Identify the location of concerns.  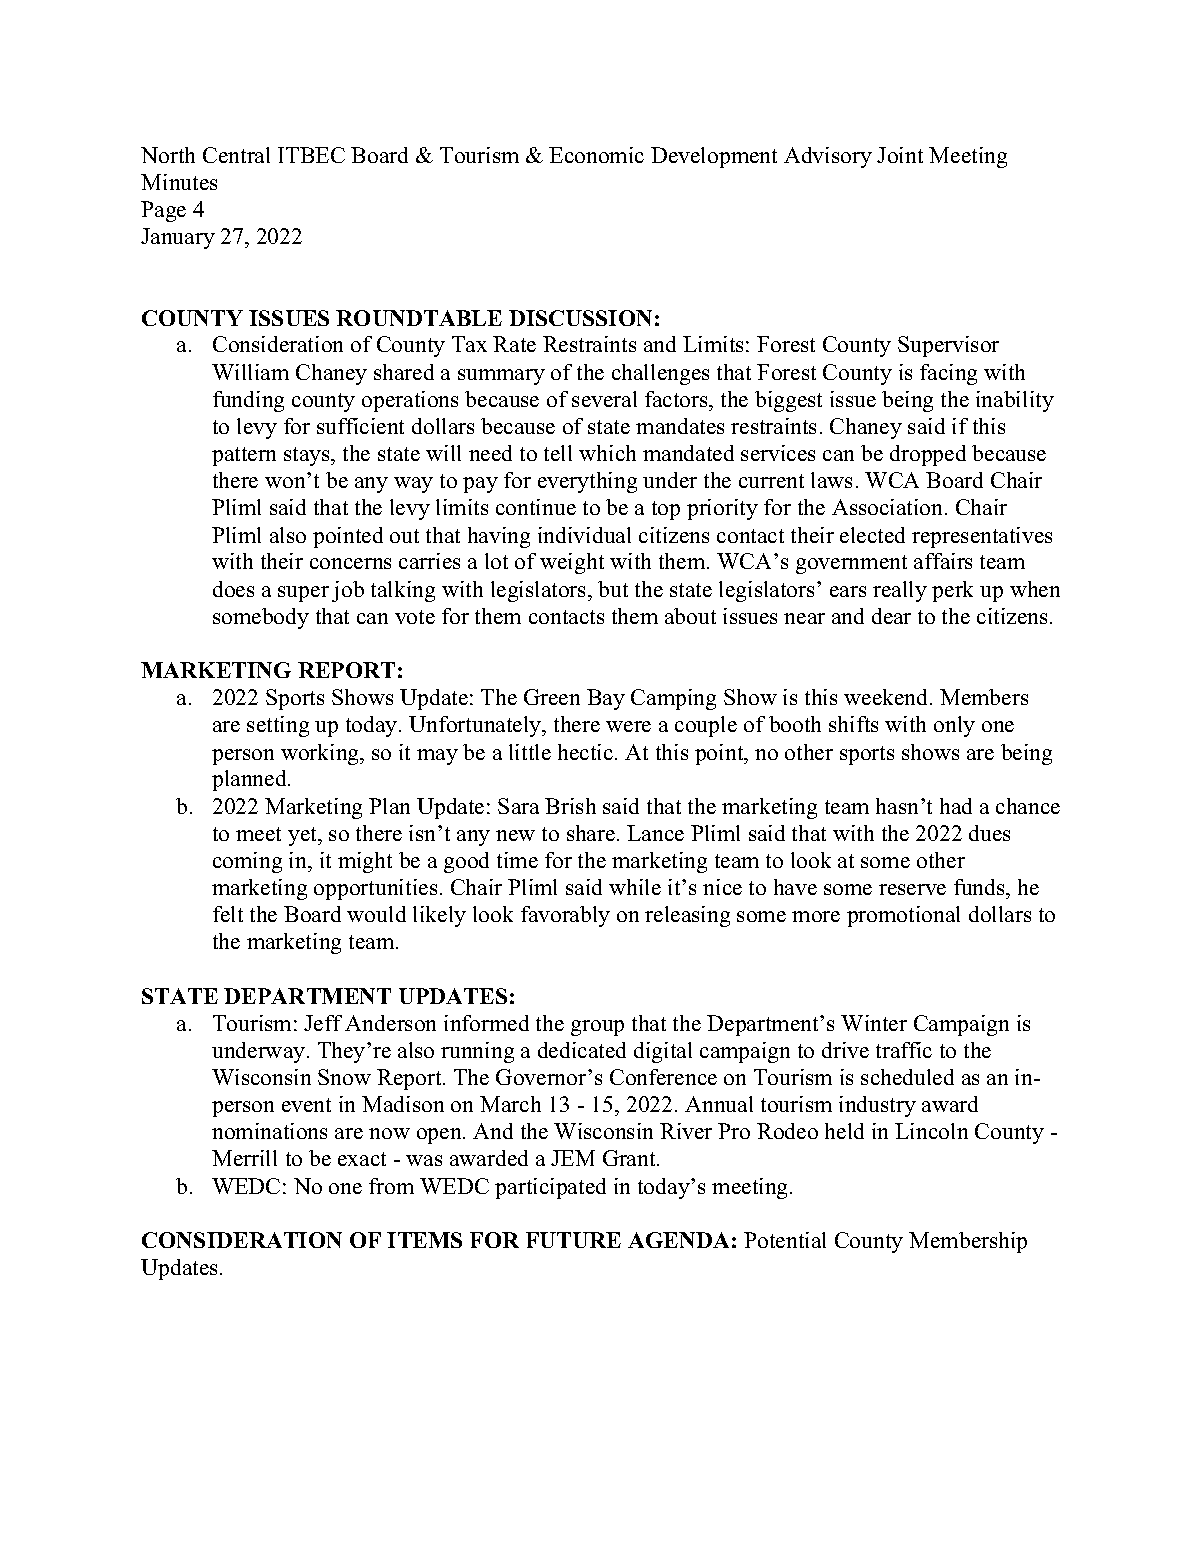
(350, 563).
